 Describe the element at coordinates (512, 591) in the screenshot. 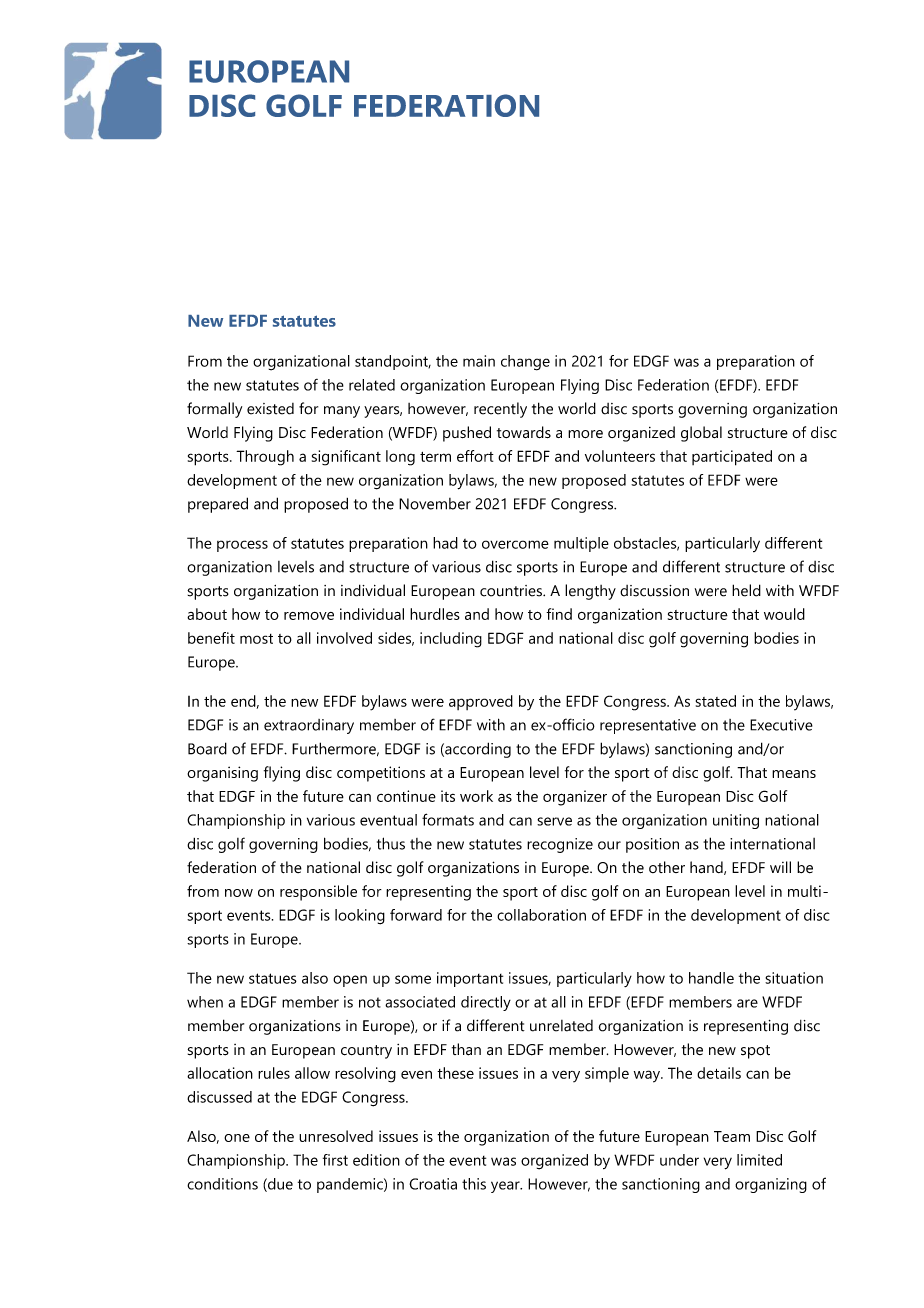

I see `countries` at that location.
